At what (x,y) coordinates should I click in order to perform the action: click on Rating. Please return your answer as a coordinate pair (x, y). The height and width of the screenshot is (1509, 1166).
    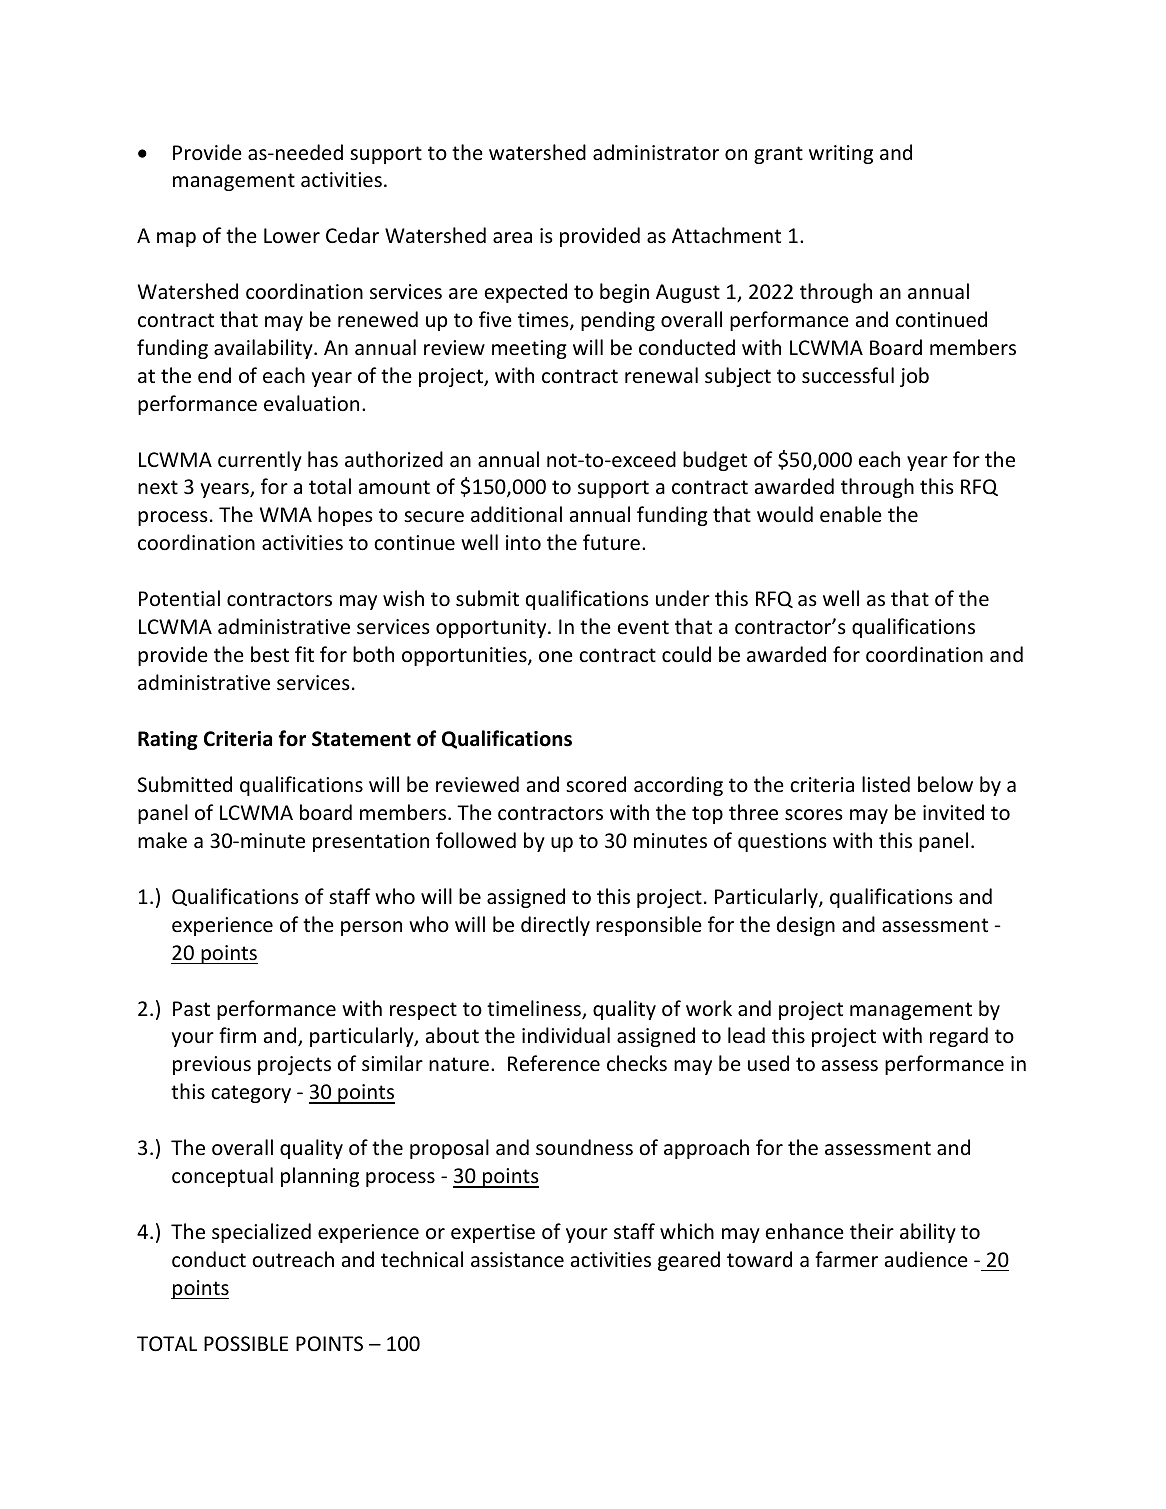
    Looking at the image, I should click on (168, 740).
